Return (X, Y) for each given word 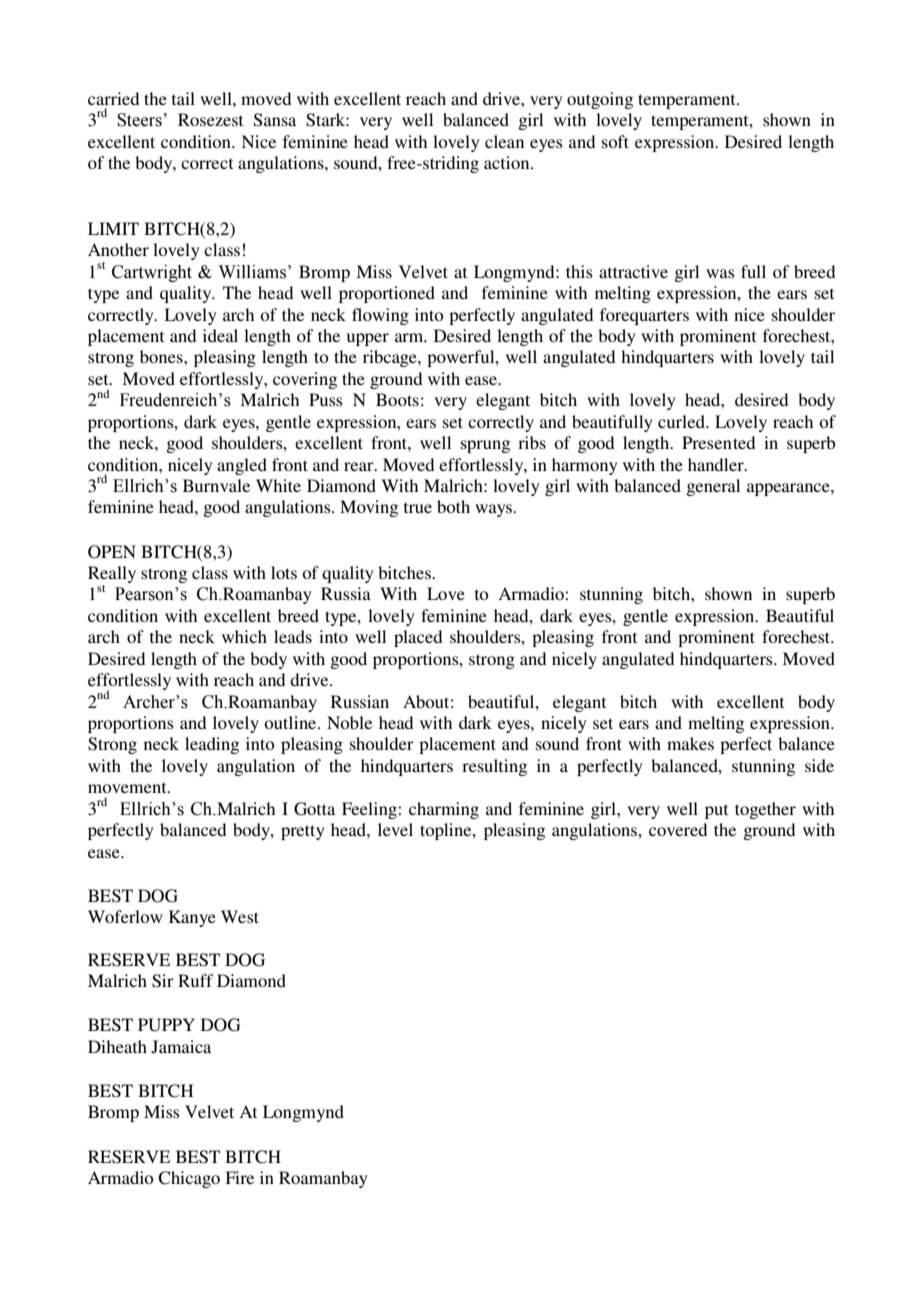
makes (690, 743)
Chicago (189, 1179)
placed (418, 638)
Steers (139, 120)
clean (504, 141)
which (244, 636)
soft (615, 141)
